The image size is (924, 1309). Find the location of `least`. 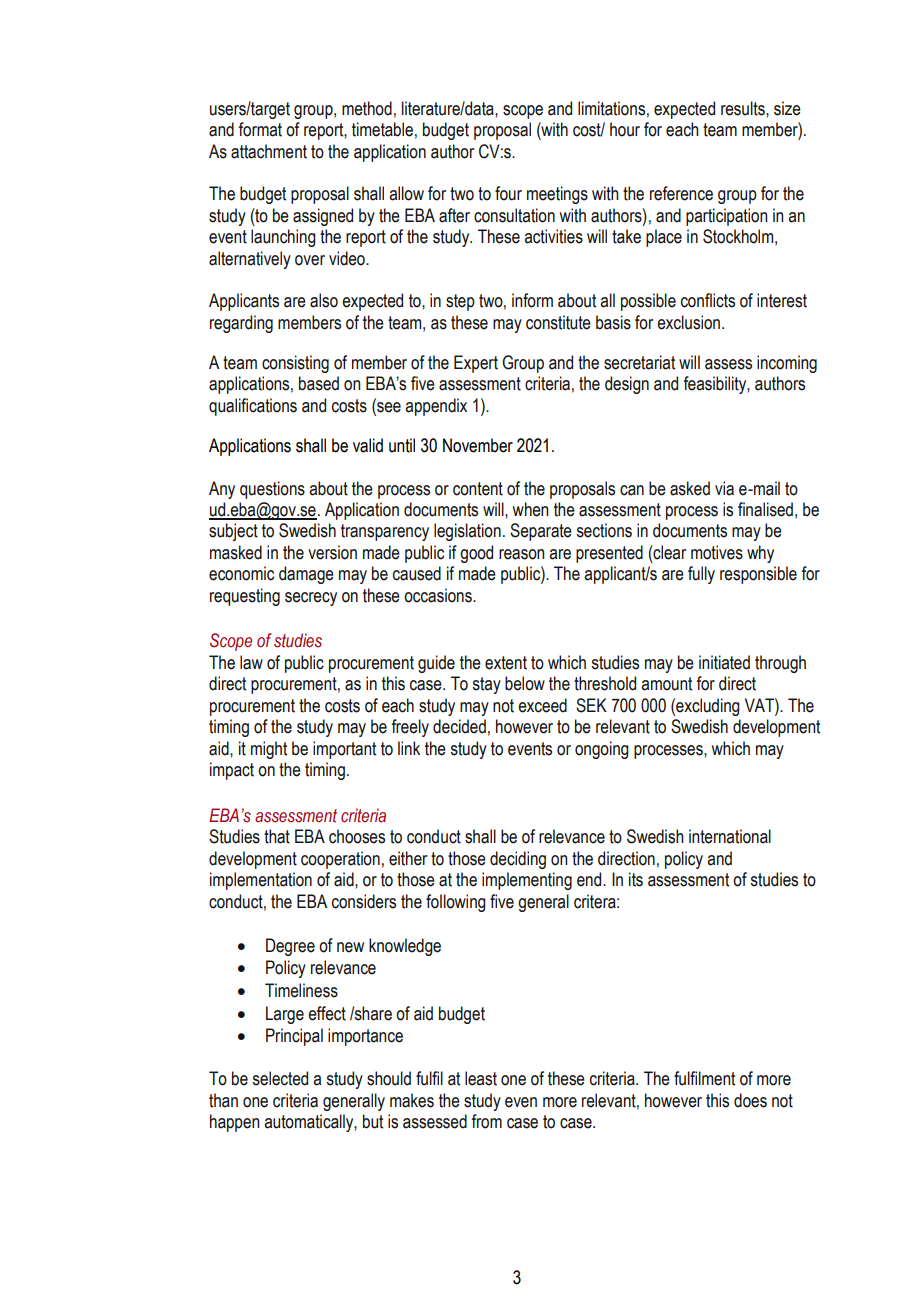

least is located at coordinates (481, 1078).
